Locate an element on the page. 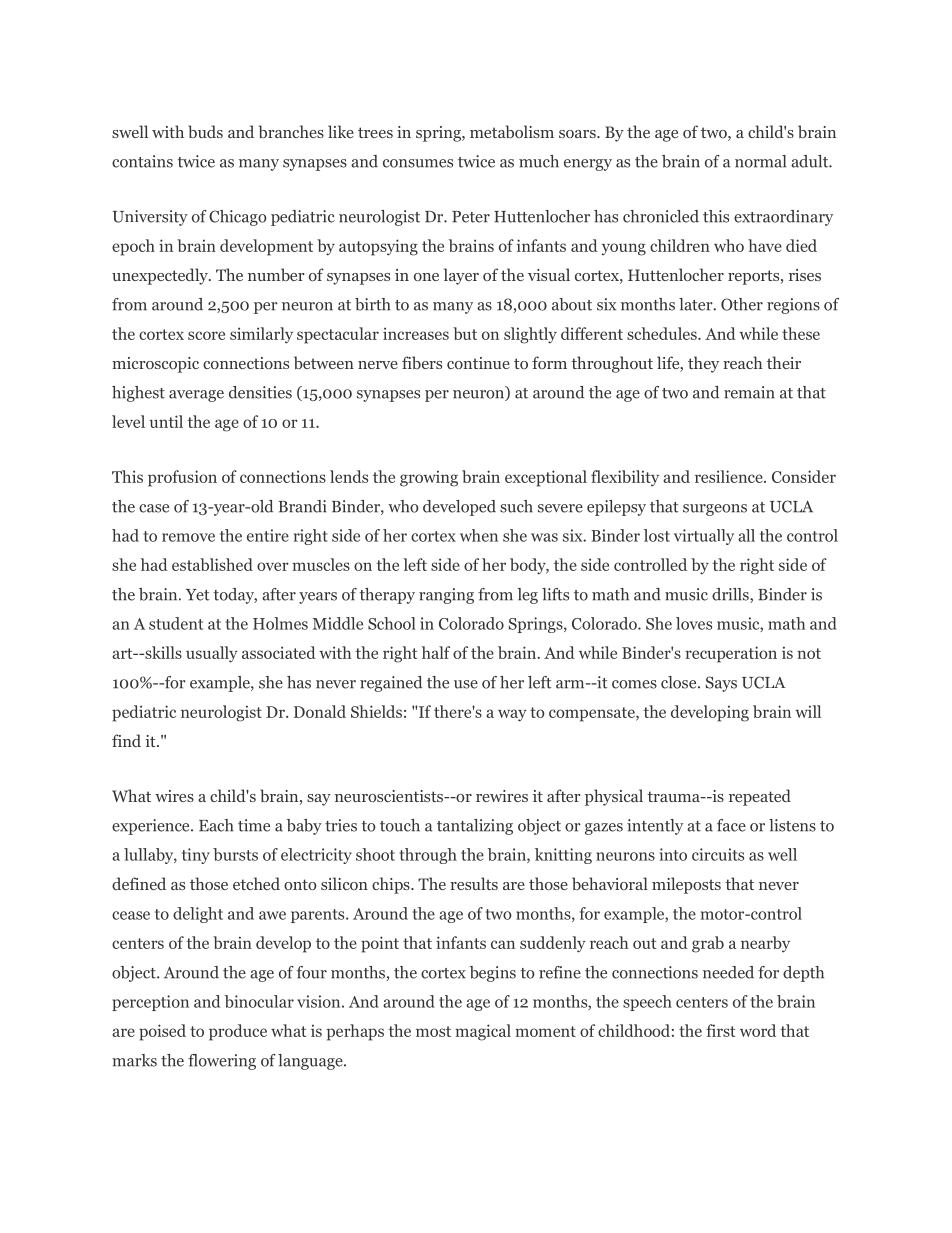  tantalizing is located at coordinates (475, 827).
